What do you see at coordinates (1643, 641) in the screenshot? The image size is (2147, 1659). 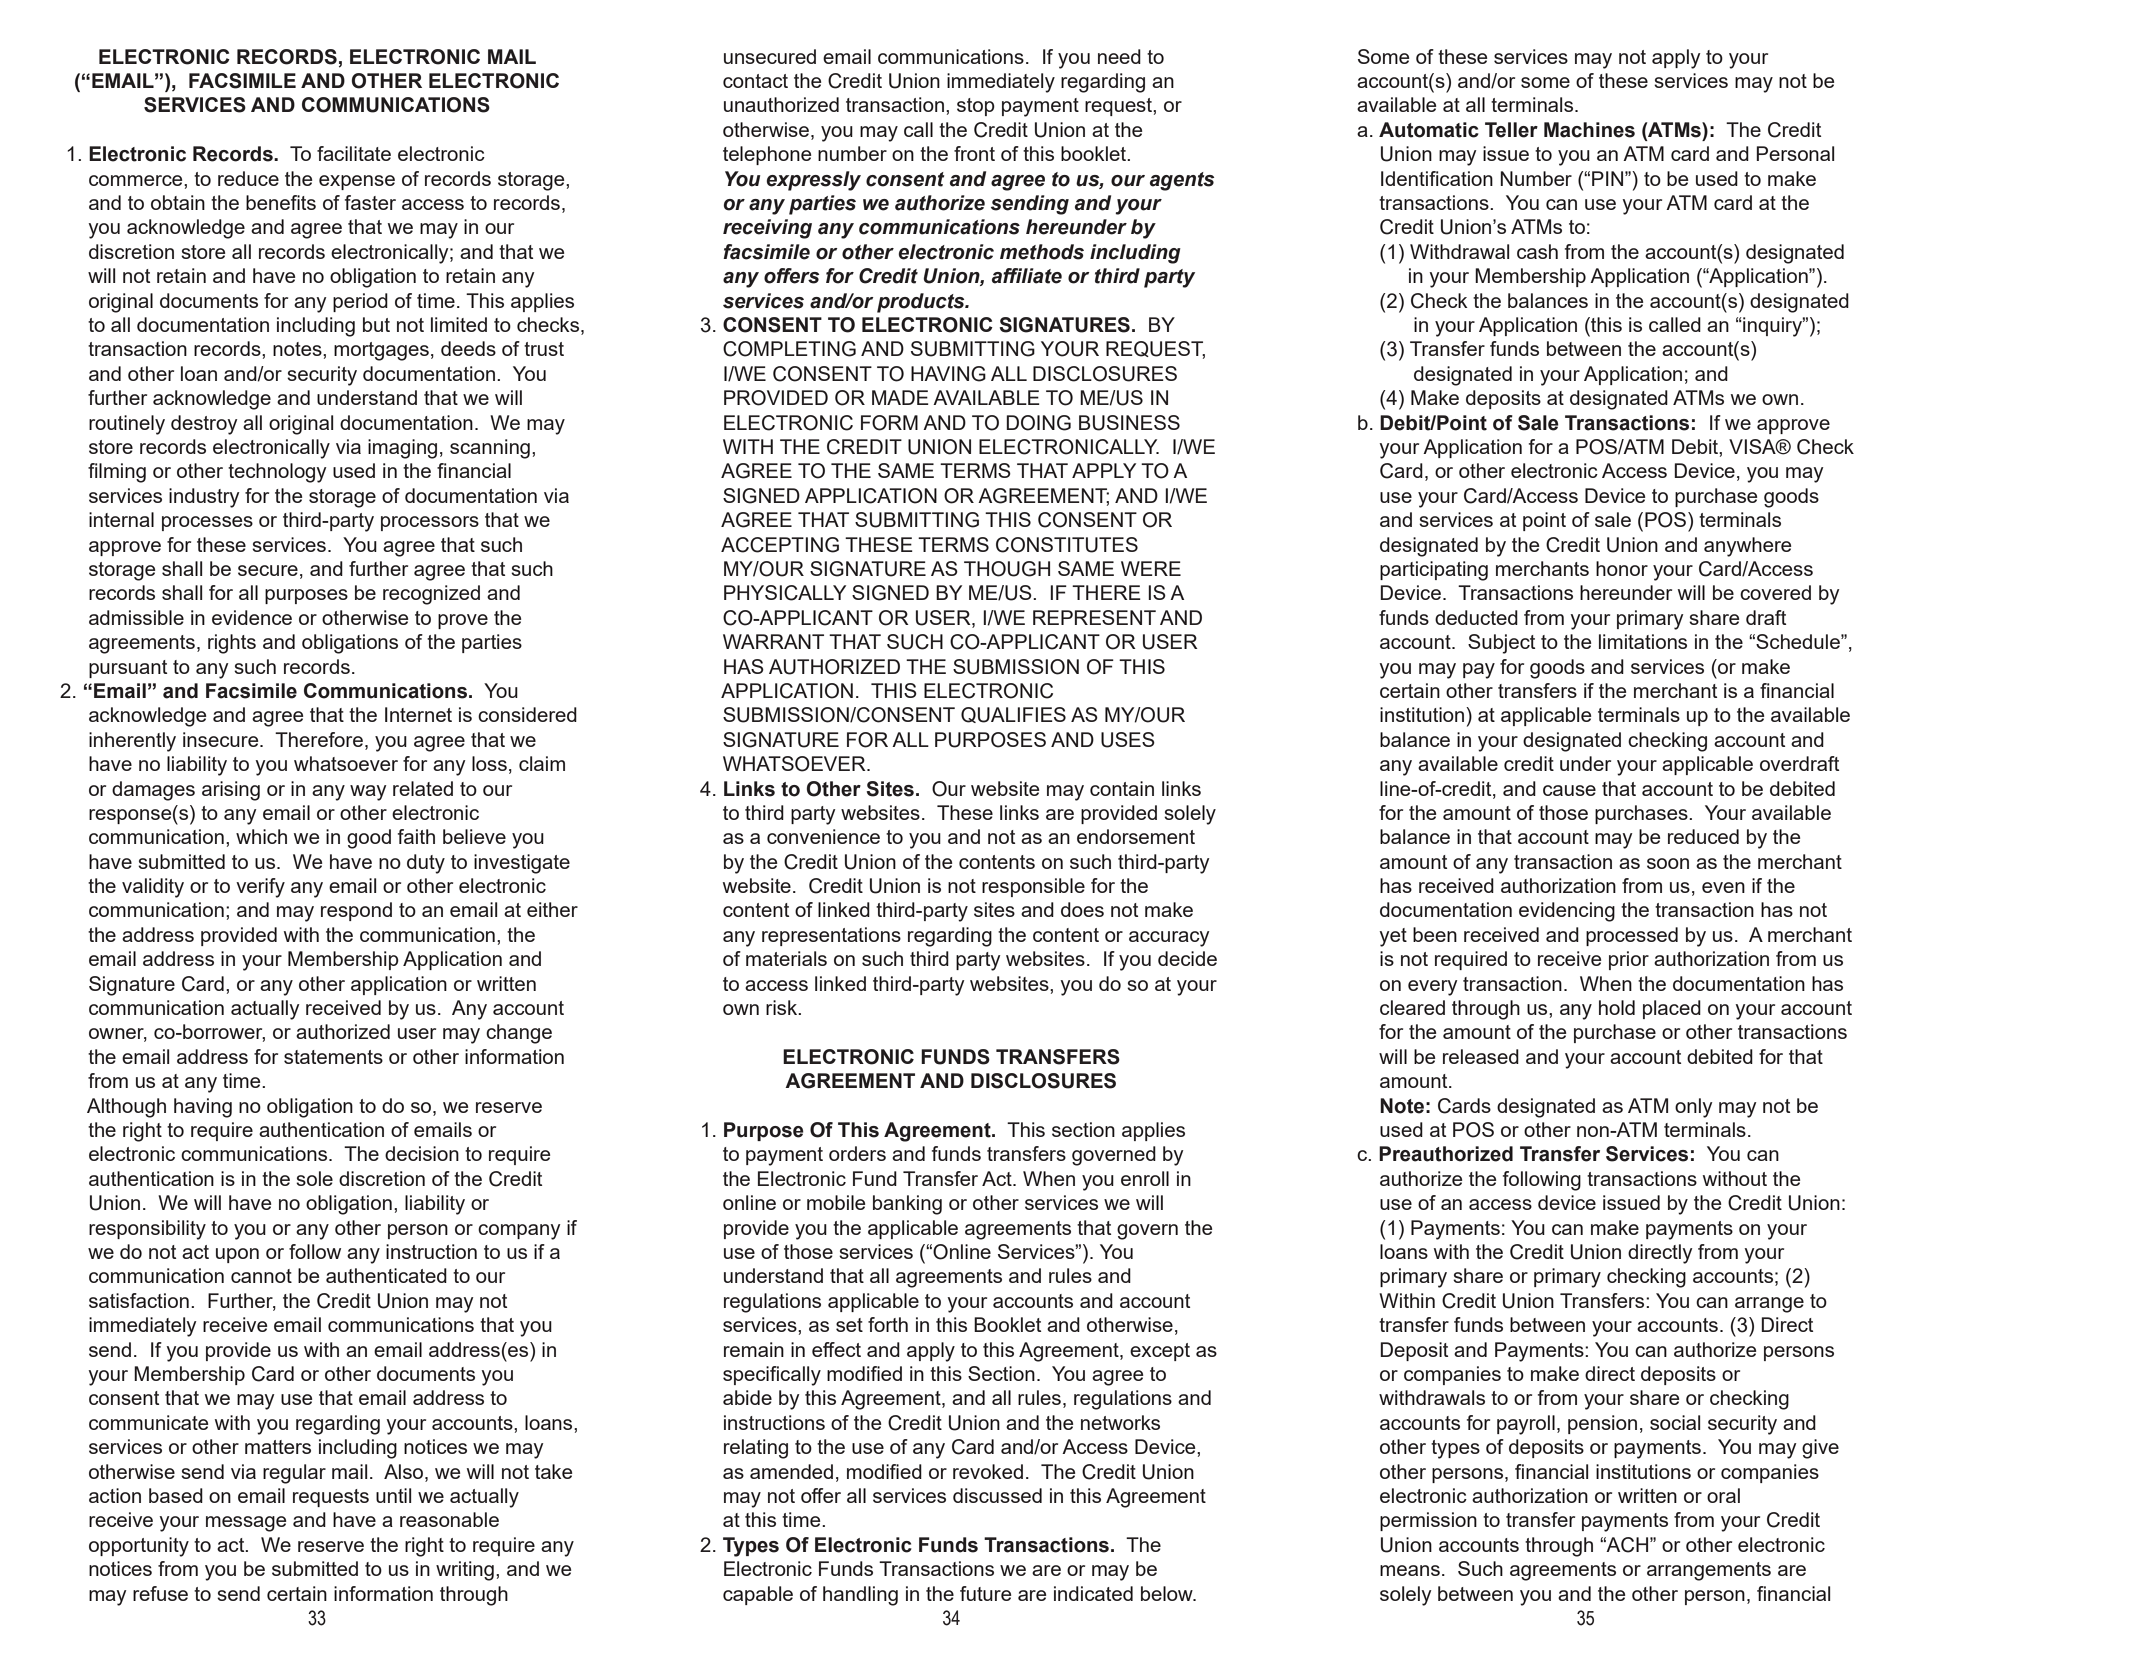 I see `limitations` at bounding box center [1643, 641].
